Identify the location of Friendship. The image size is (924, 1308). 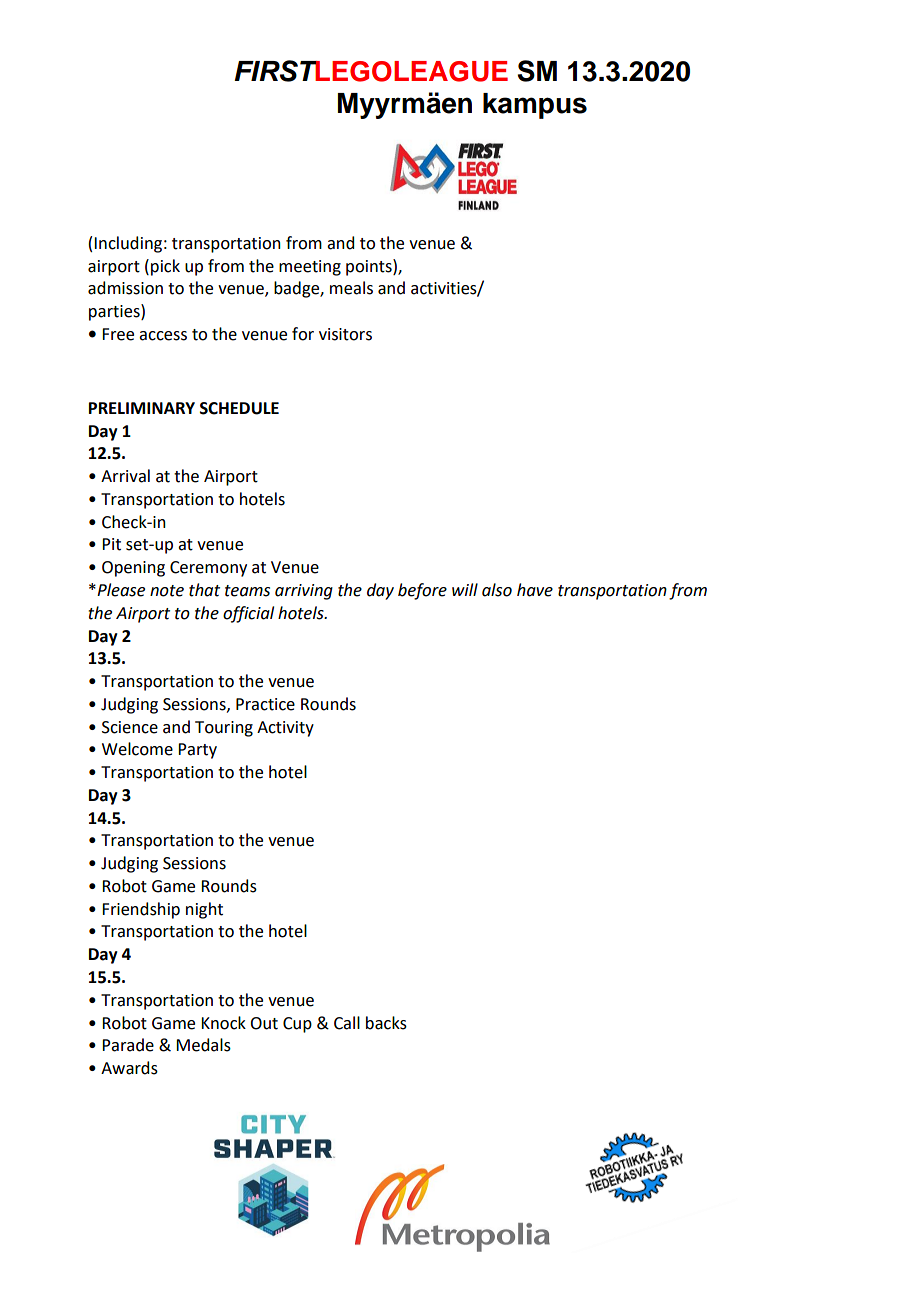
(141, 910).
